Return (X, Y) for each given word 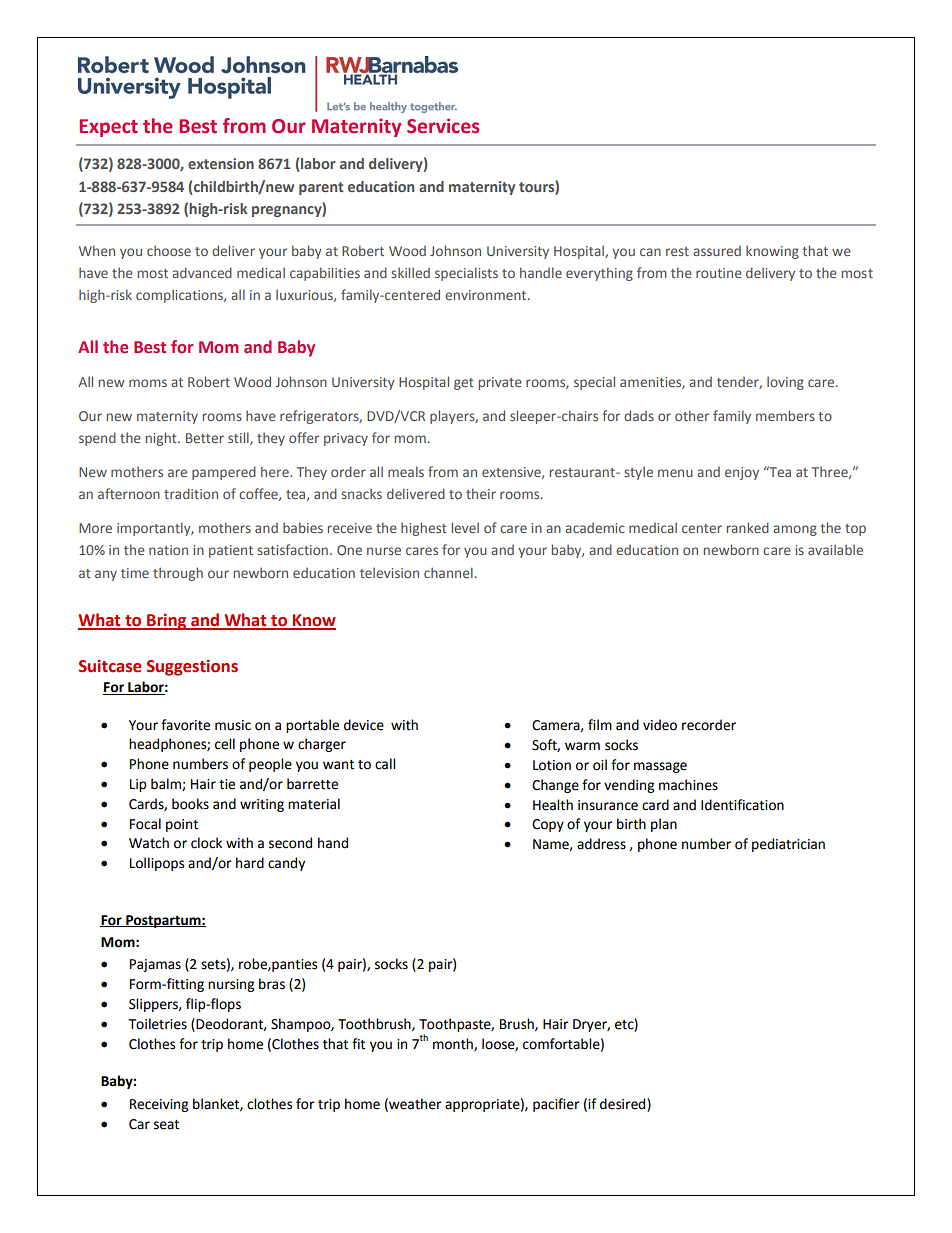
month (454, 1044)
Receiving (159, 1105)
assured (717, 251)
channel (448, 572)
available (835, 549)
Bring (167, 622)
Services (443, 126)
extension (221, 163)
